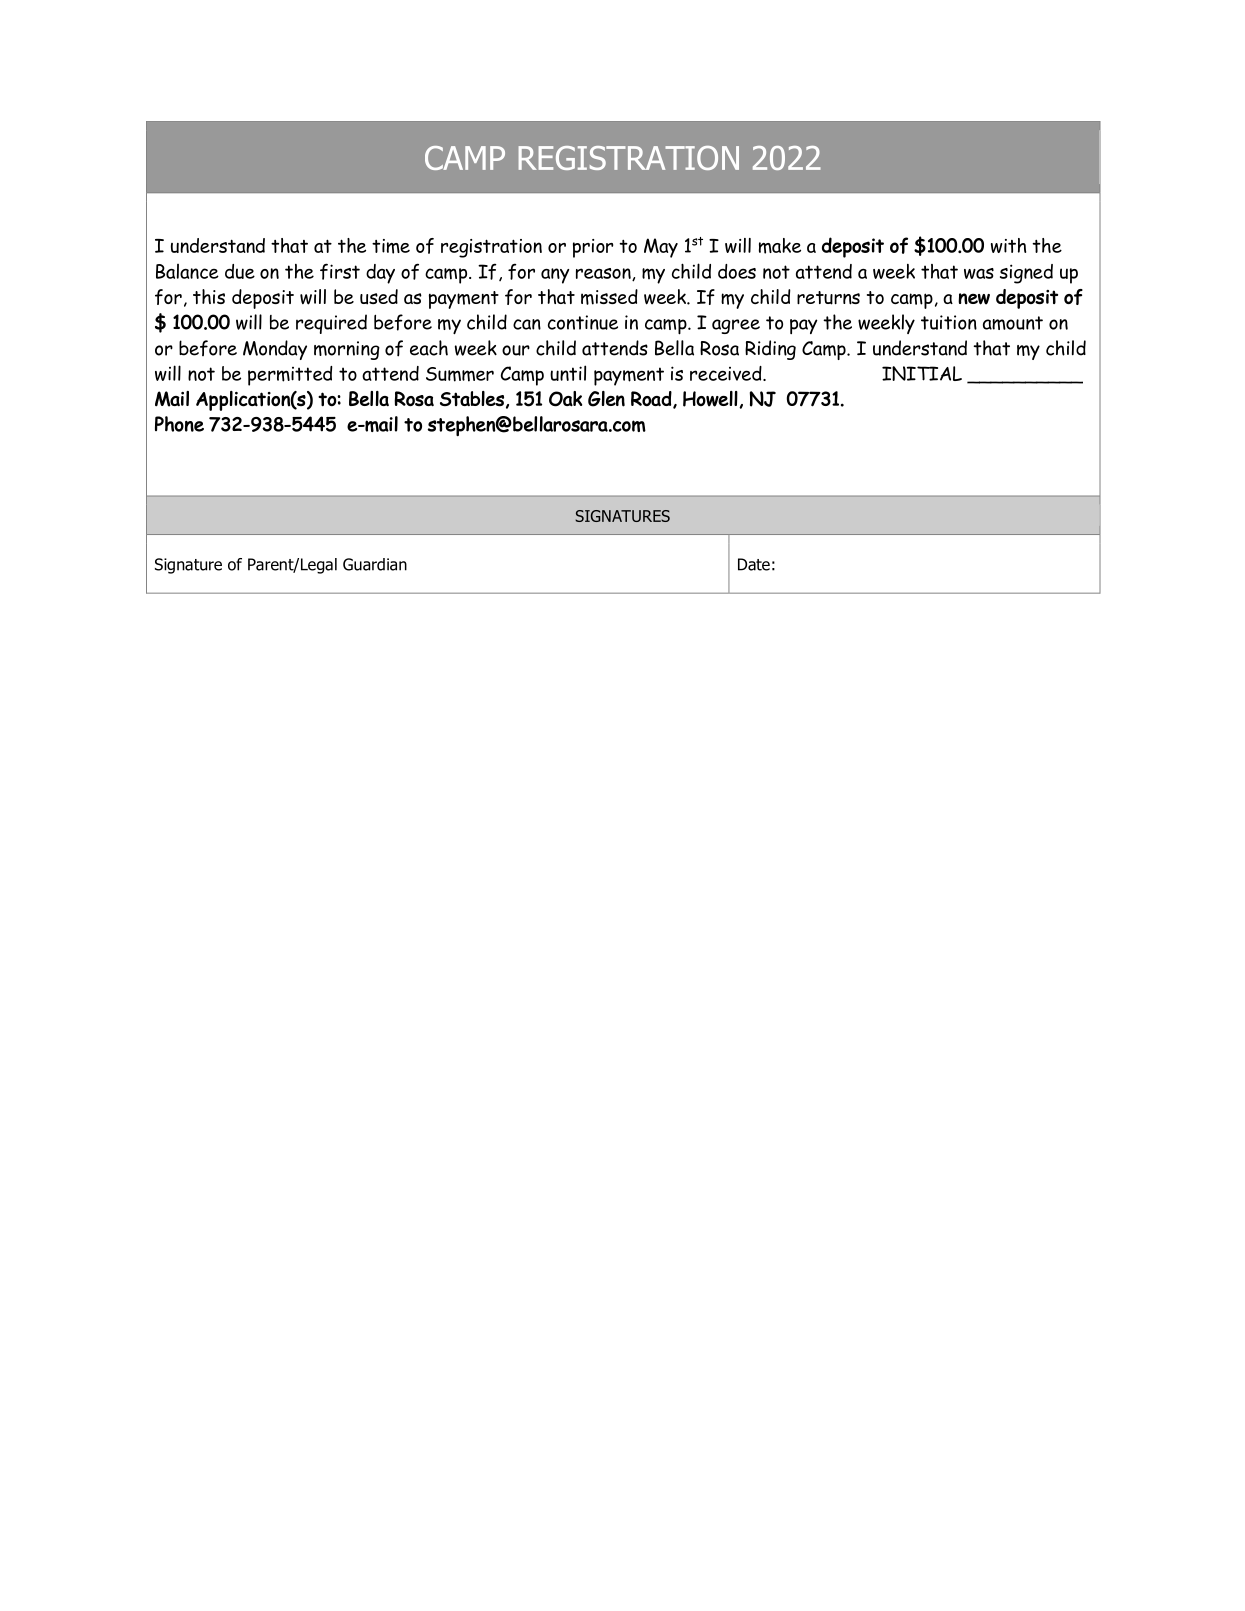  Describe the element at coordinates (240, 271) in the page. I see `due` at that location.
